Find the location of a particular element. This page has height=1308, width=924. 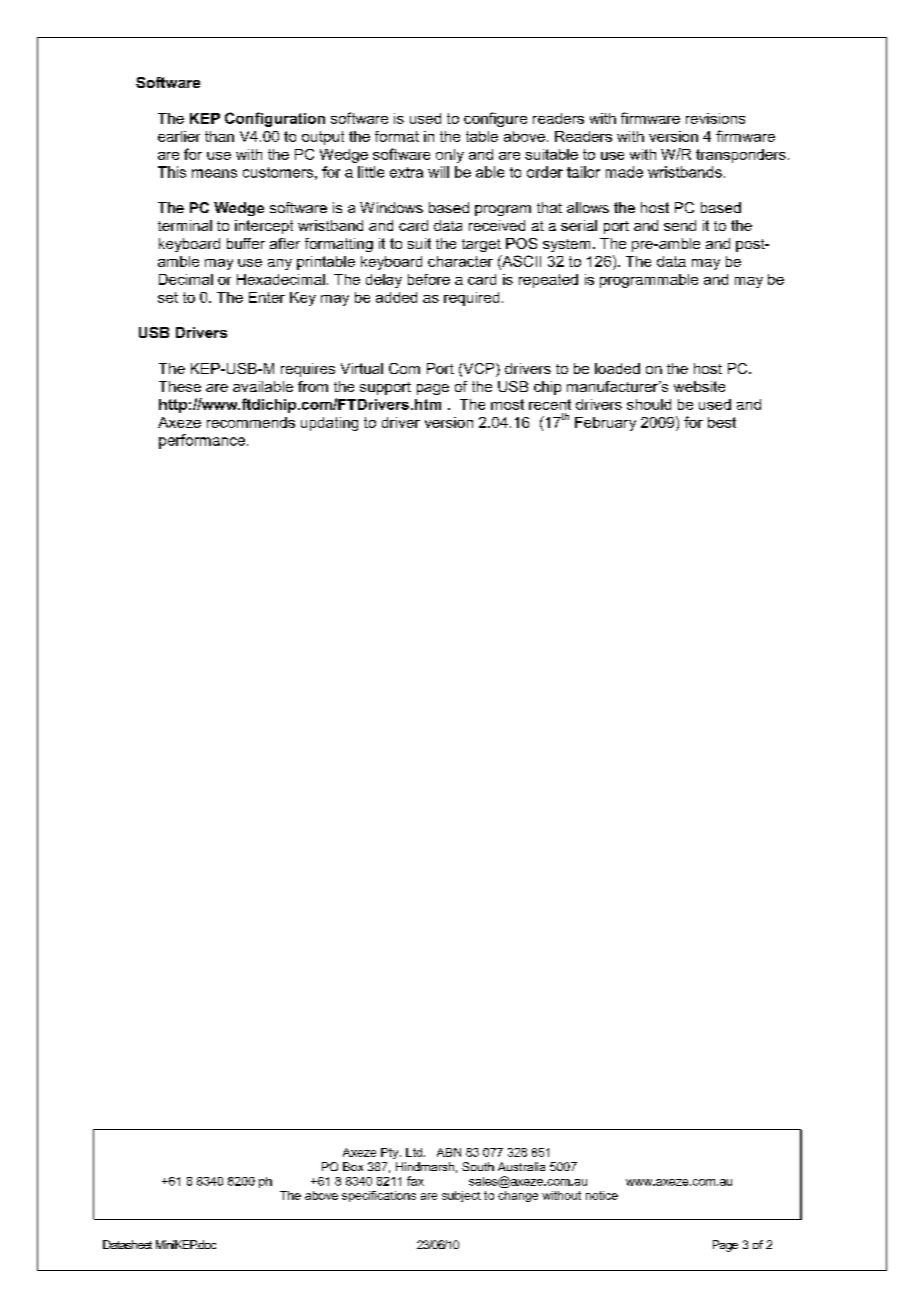

most is located at coordinates (507, 404).
